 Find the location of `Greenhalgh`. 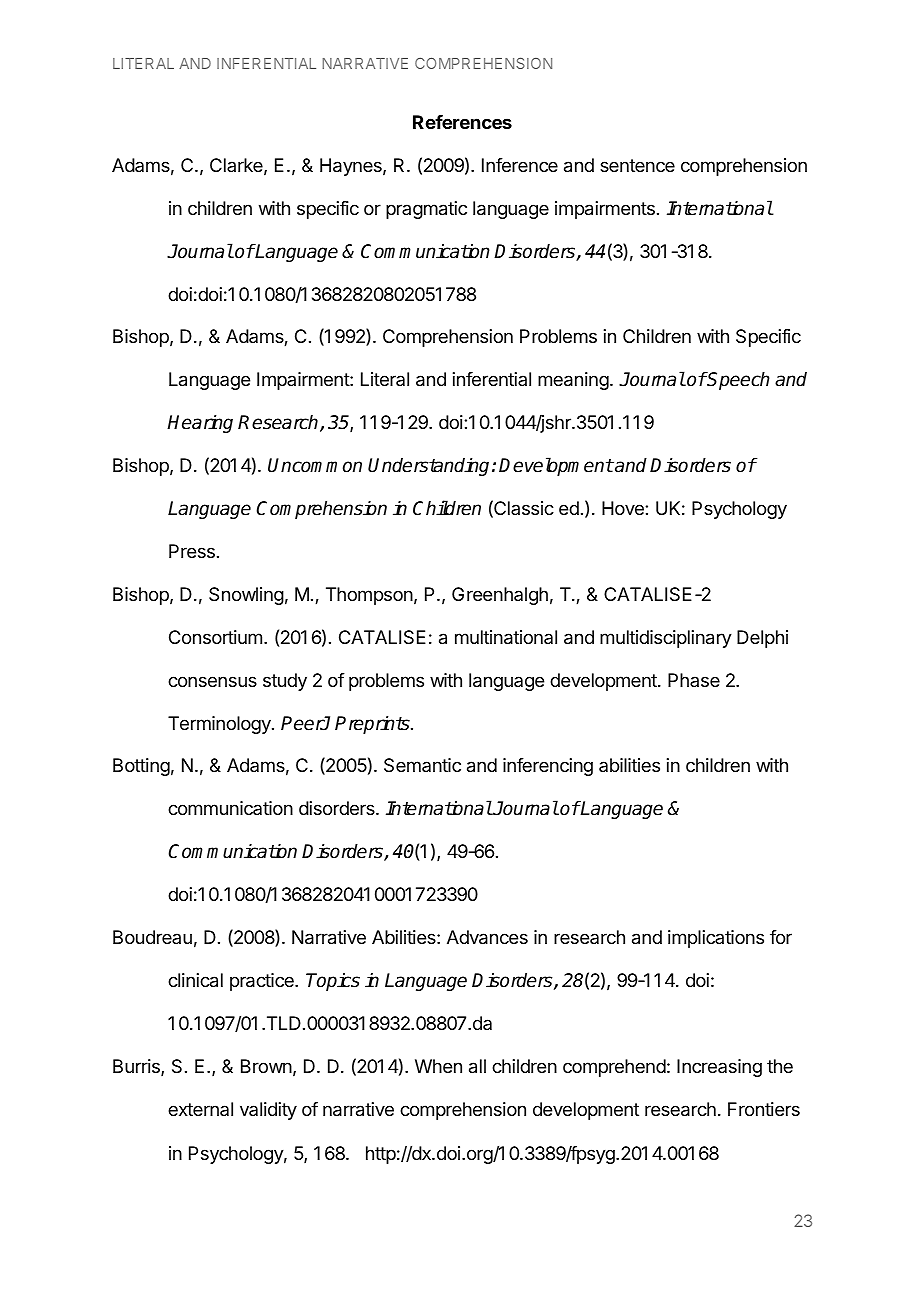

Greenhalgh is located at coordinates (500, 596).
